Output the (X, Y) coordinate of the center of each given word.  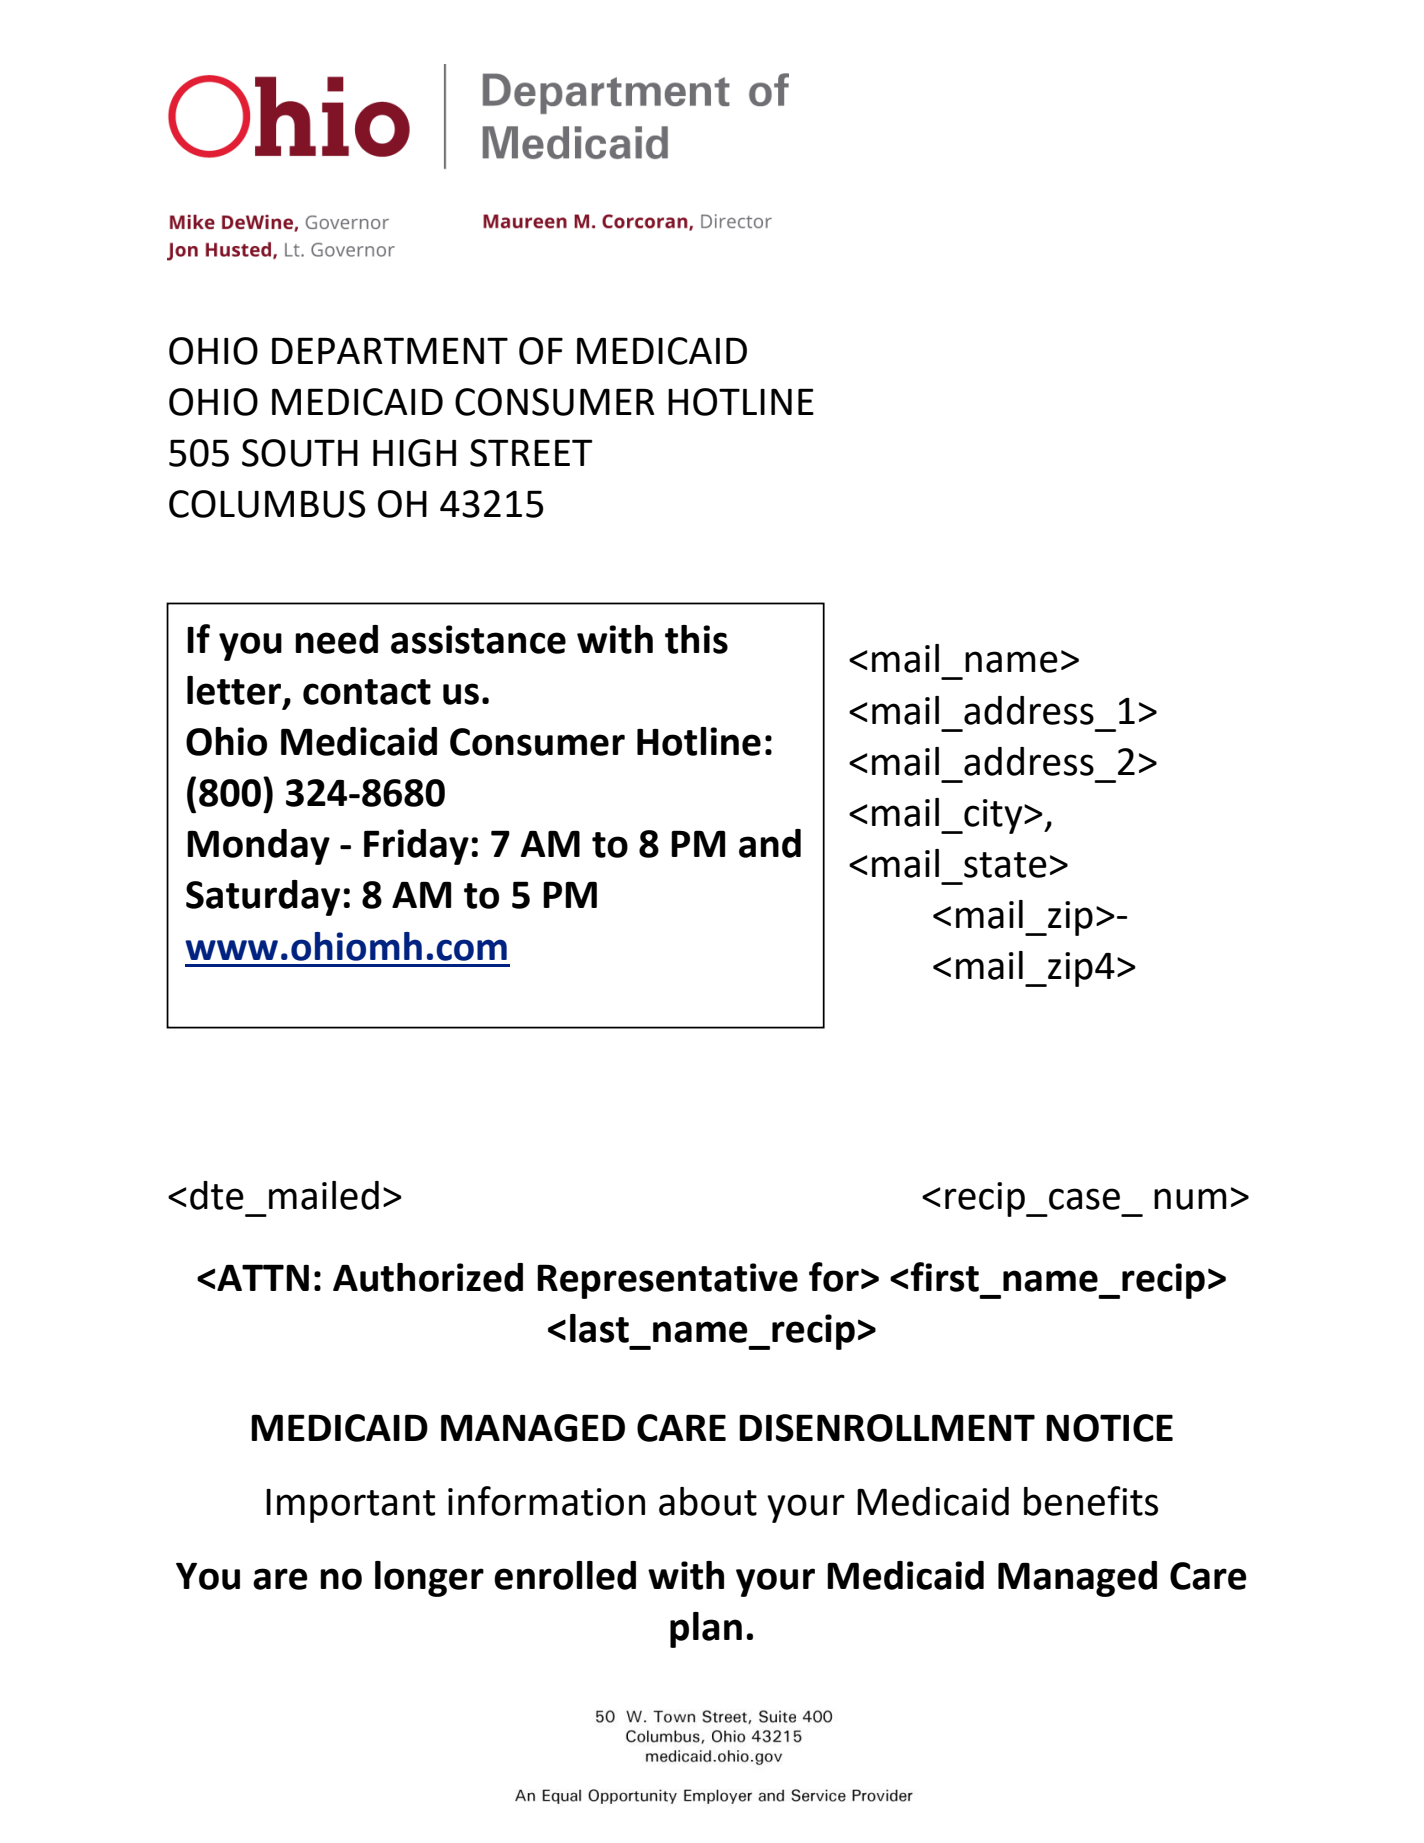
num (1190, 1199)
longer (429, 1579)
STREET (531, 453)
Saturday (263, 898)
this (696, 639)
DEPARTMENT (390, 350)
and (770, 843)
